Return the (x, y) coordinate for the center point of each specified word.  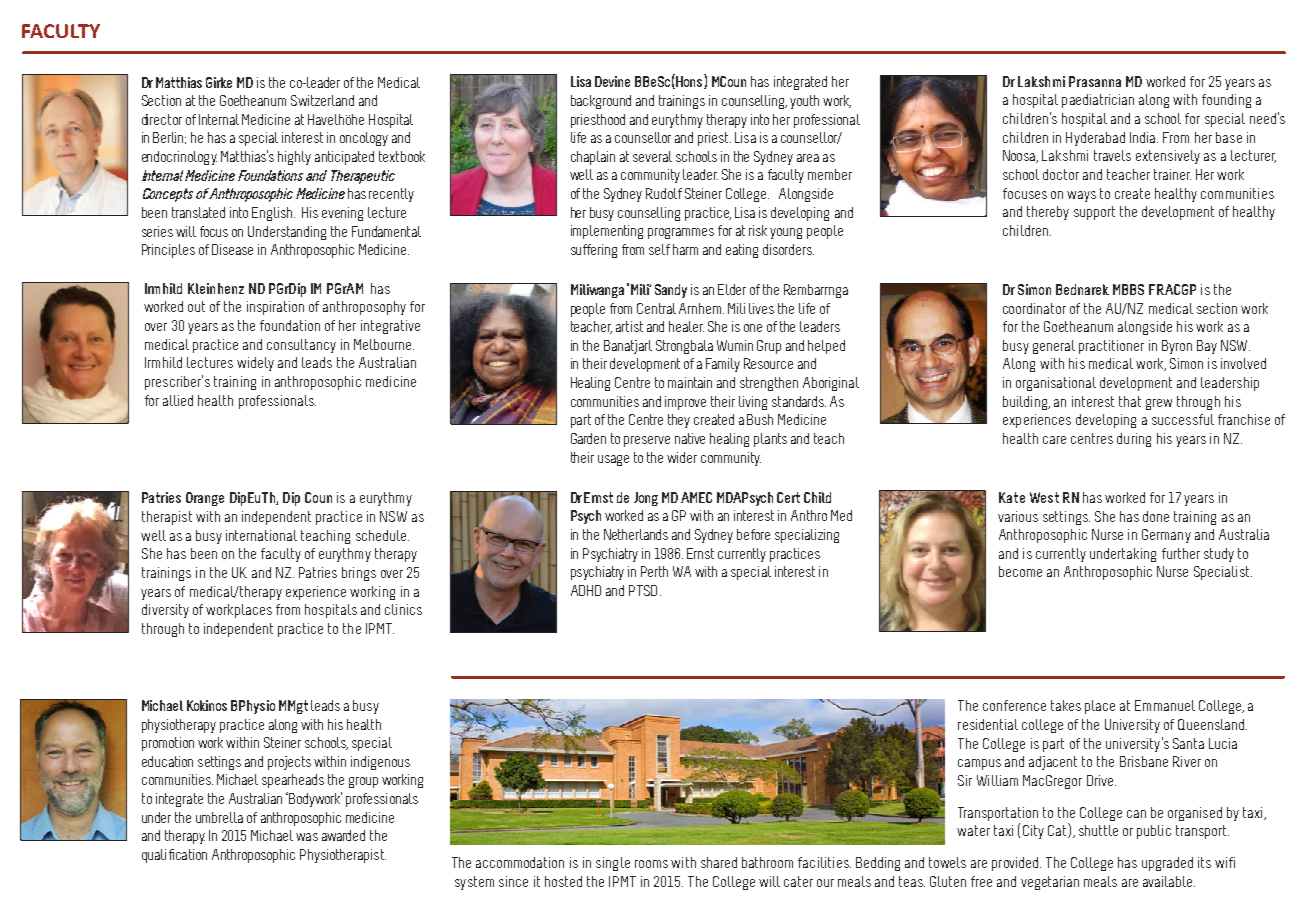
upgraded (1167, 864)
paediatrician (1098, 101)
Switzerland (322, 100)
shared (719, 862)
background (601, 102)
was (307, 837)
